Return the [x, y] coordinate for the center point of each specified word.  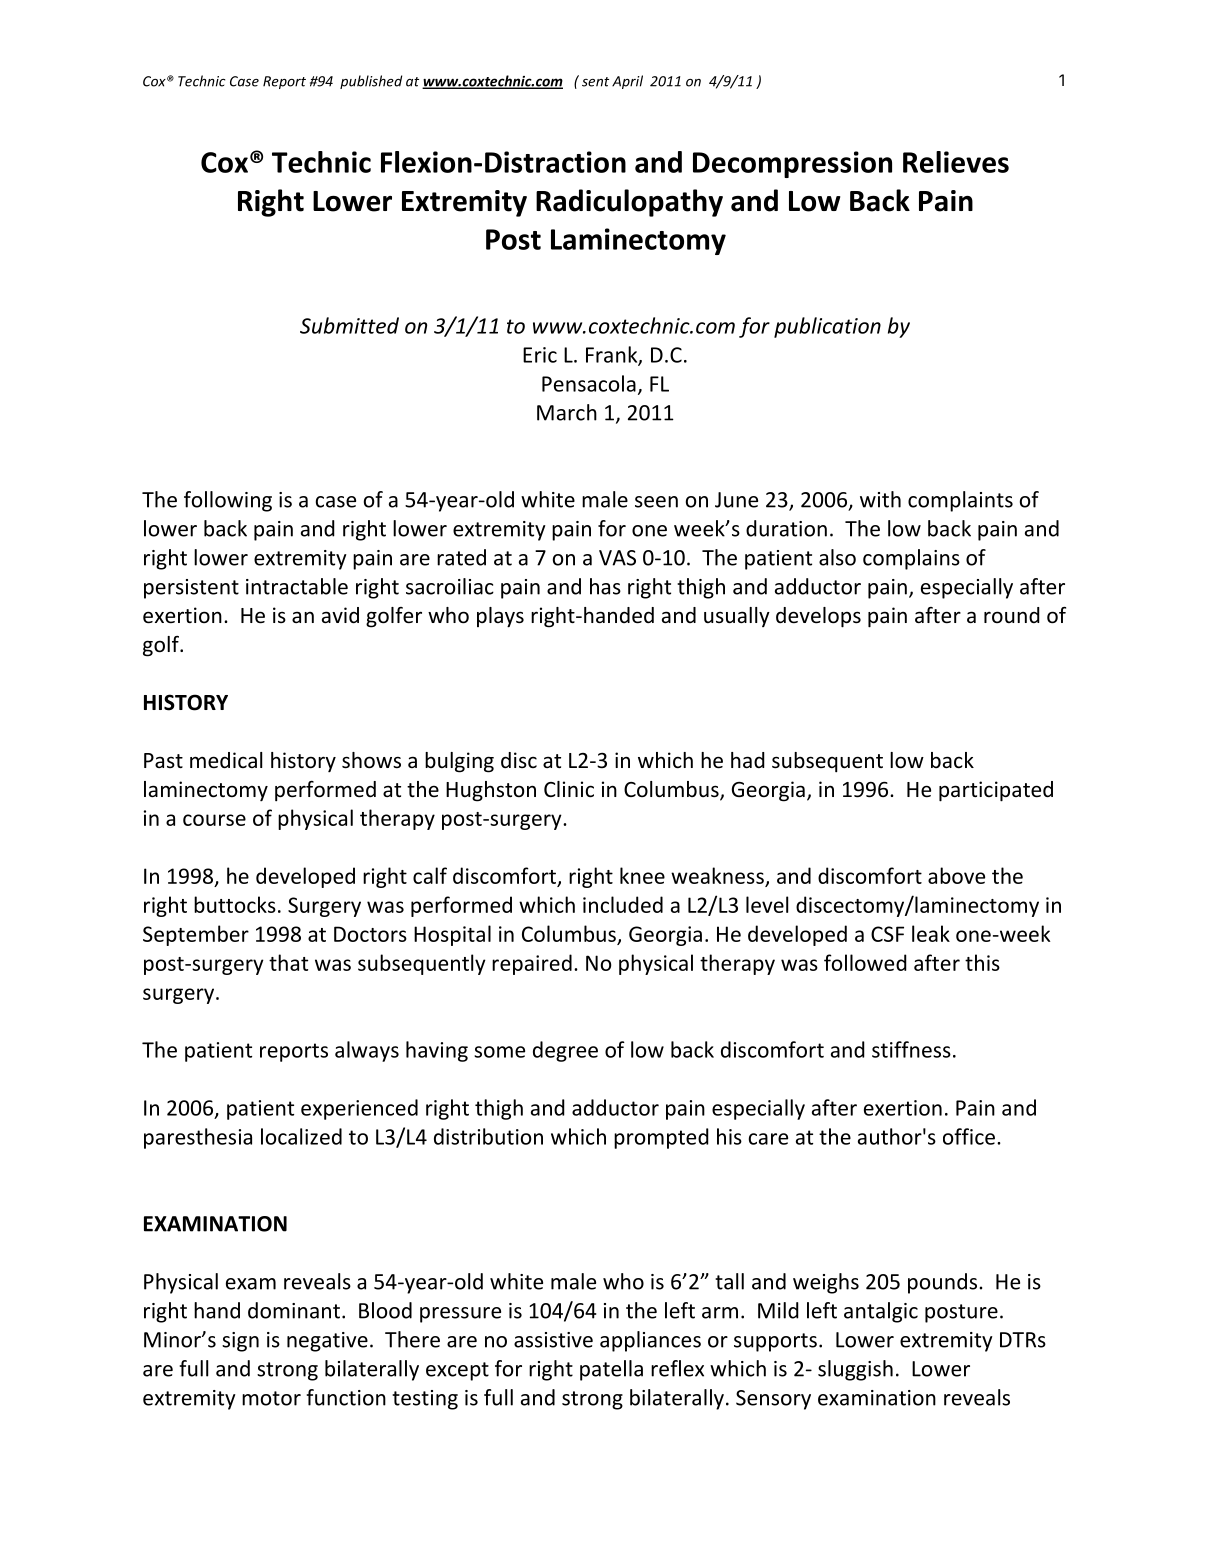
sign [240, 1342]
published [371, 82]
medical [226, 760]
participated [996, 791]
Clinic [569, 789]
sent [595, 82]
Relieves [956, 162]
